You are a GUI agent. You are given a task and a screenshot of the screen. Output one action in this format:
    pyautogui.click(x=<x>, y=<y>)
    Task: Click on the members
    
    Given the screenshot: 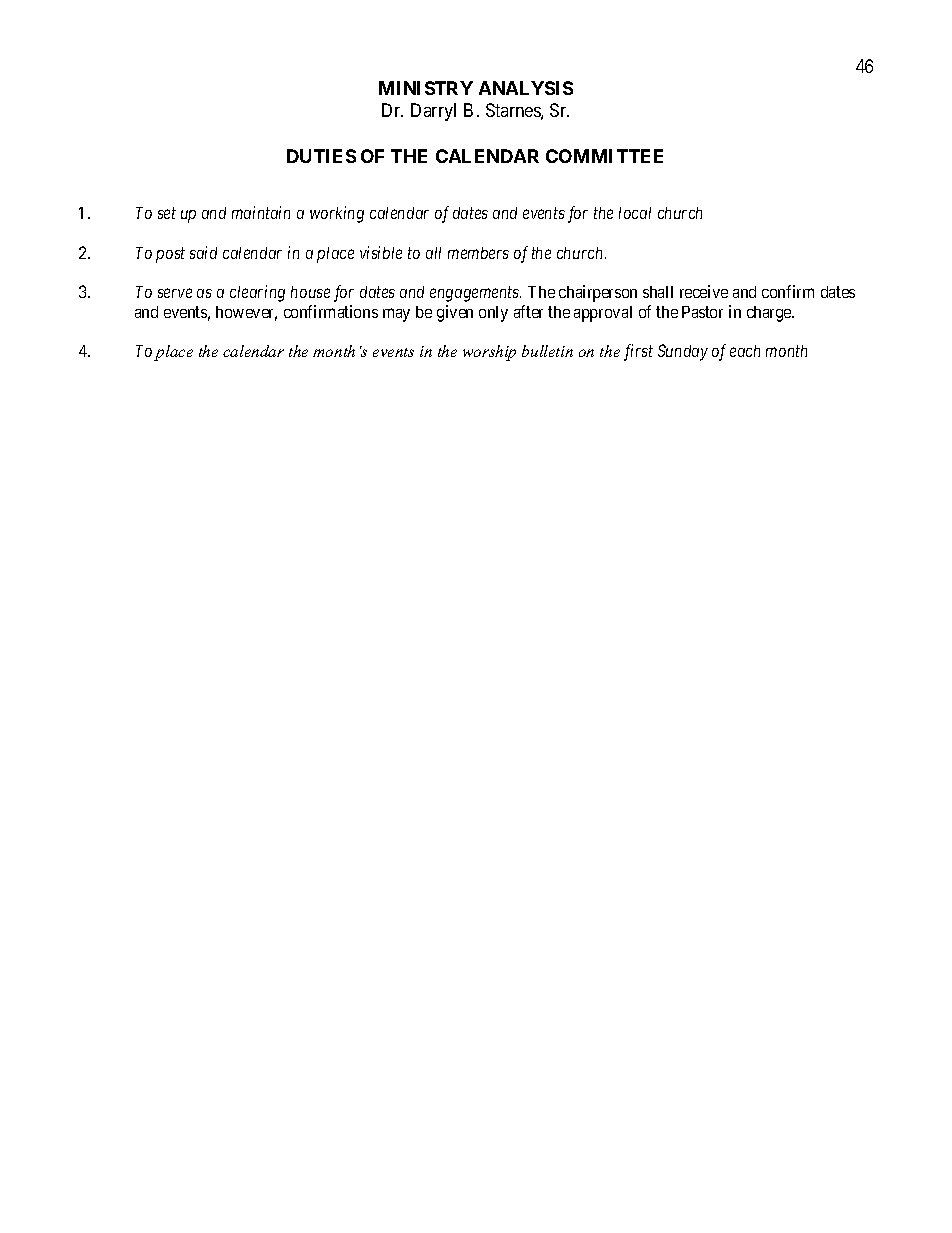 What is the action you would take?
    pyautogui.click(x=478, y=253)
